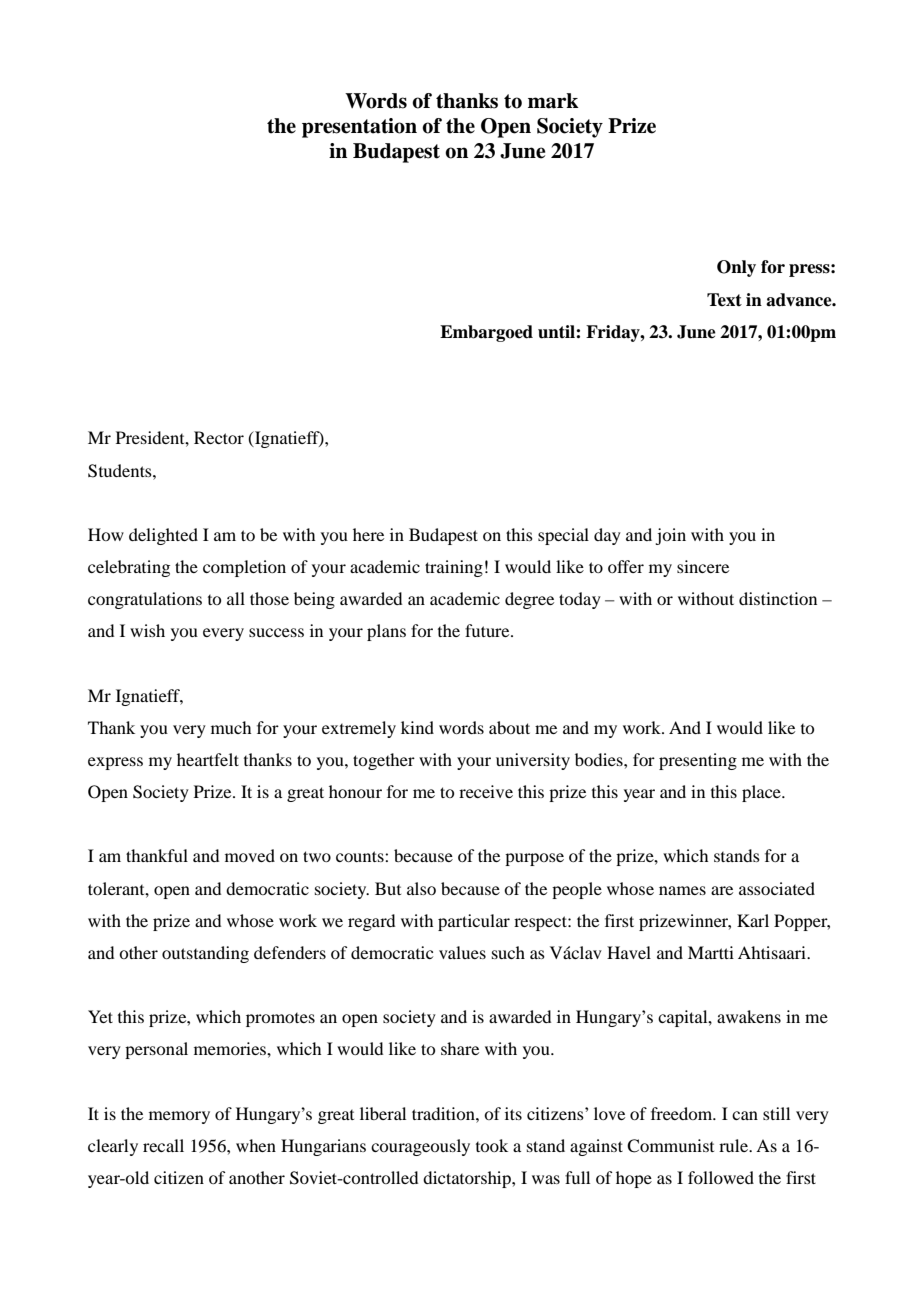 The image size is (924, 1308). Describe the element at coordinates (488, 630) in the screenshot. I see `future` at that location.
